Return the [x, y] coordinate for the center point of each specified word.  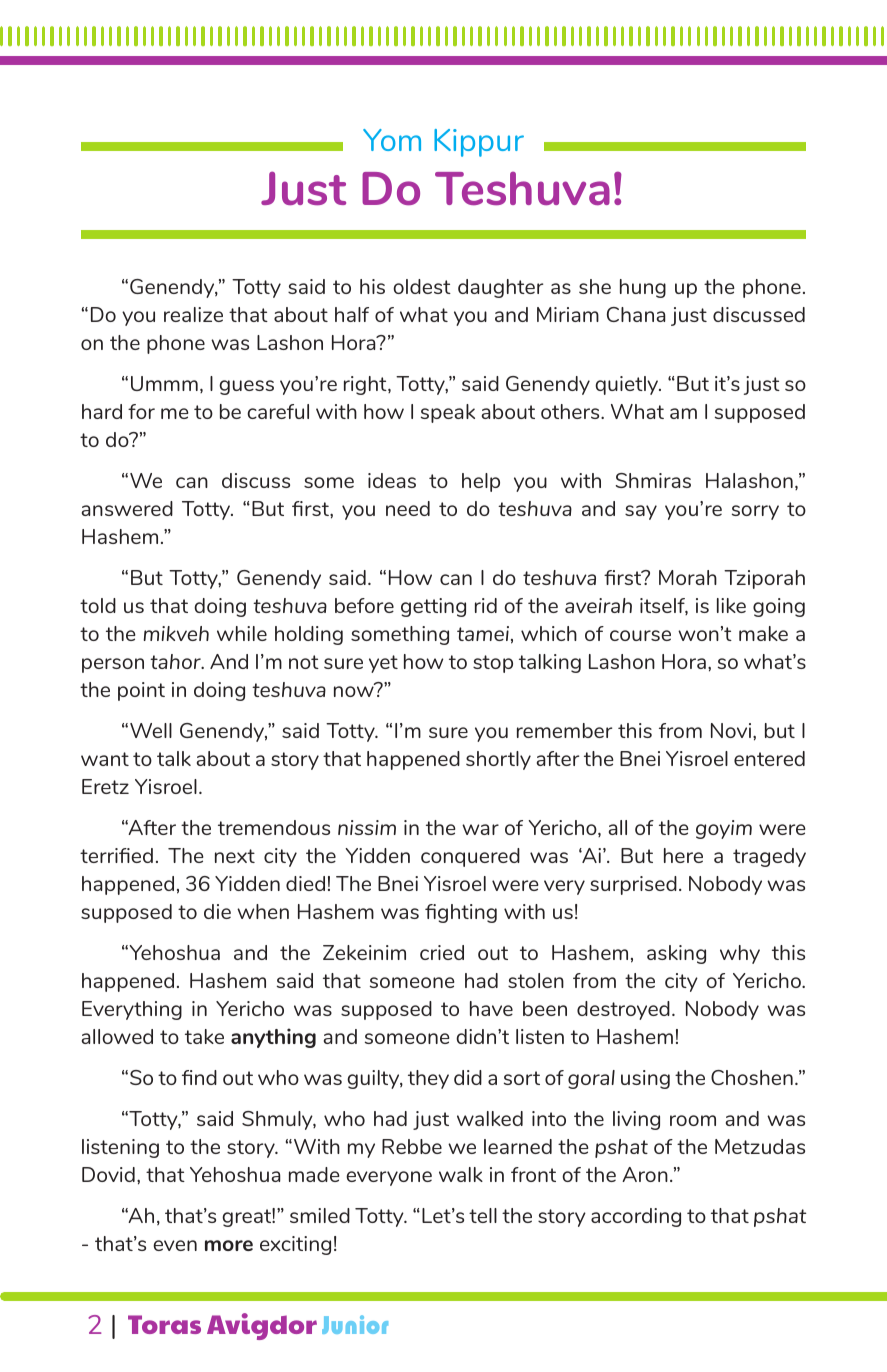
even [175, 1245]
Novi [732, 730]
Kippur [479, 143]
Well [151, 730]
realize [193, 314]
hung [643, 288]
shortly [498, 760]
